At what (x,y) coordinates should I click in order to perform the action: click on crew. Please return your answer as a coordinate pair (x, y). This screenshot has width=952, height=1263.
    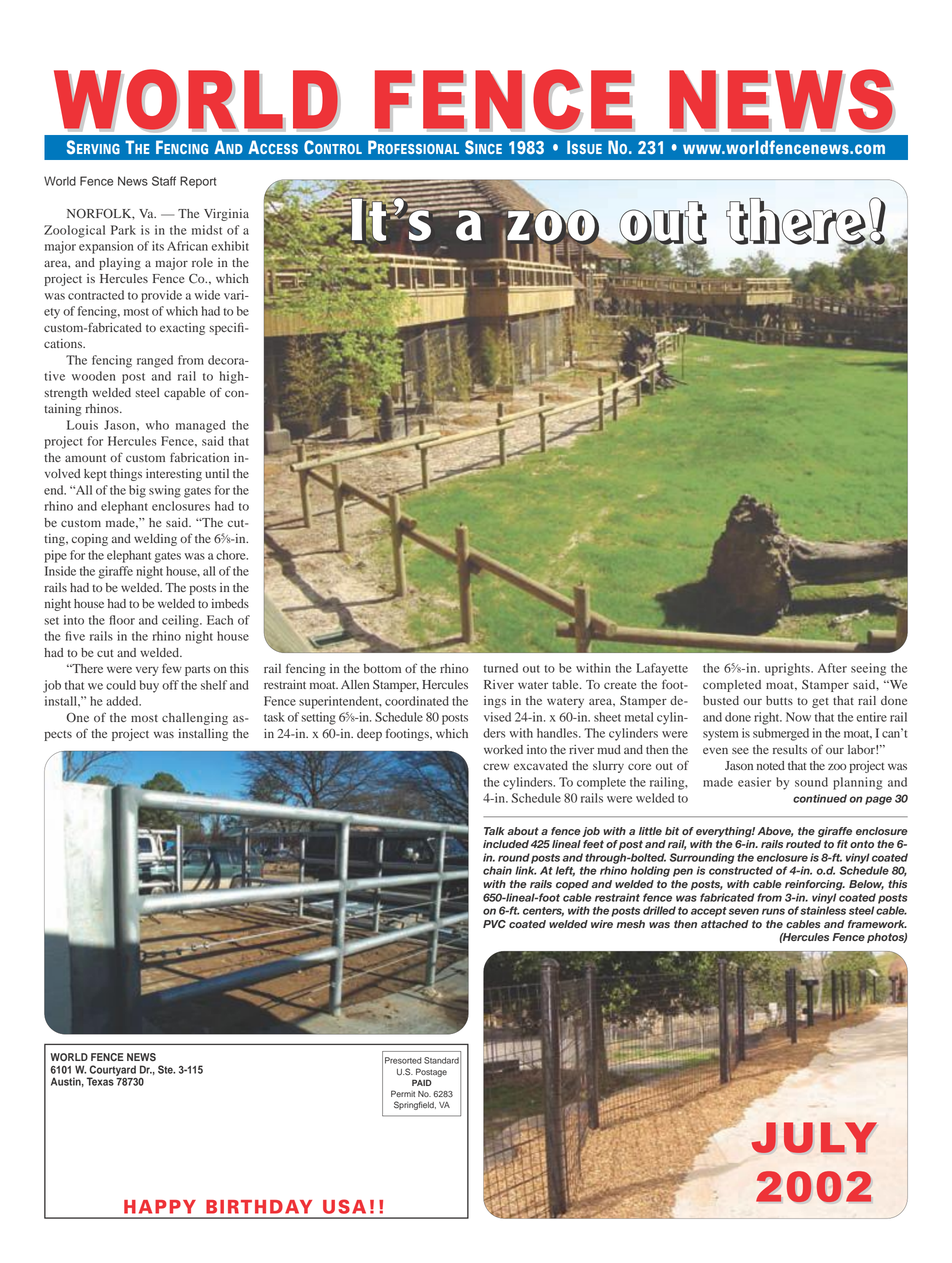
    Looking at the image, I should click on (496, 766).
